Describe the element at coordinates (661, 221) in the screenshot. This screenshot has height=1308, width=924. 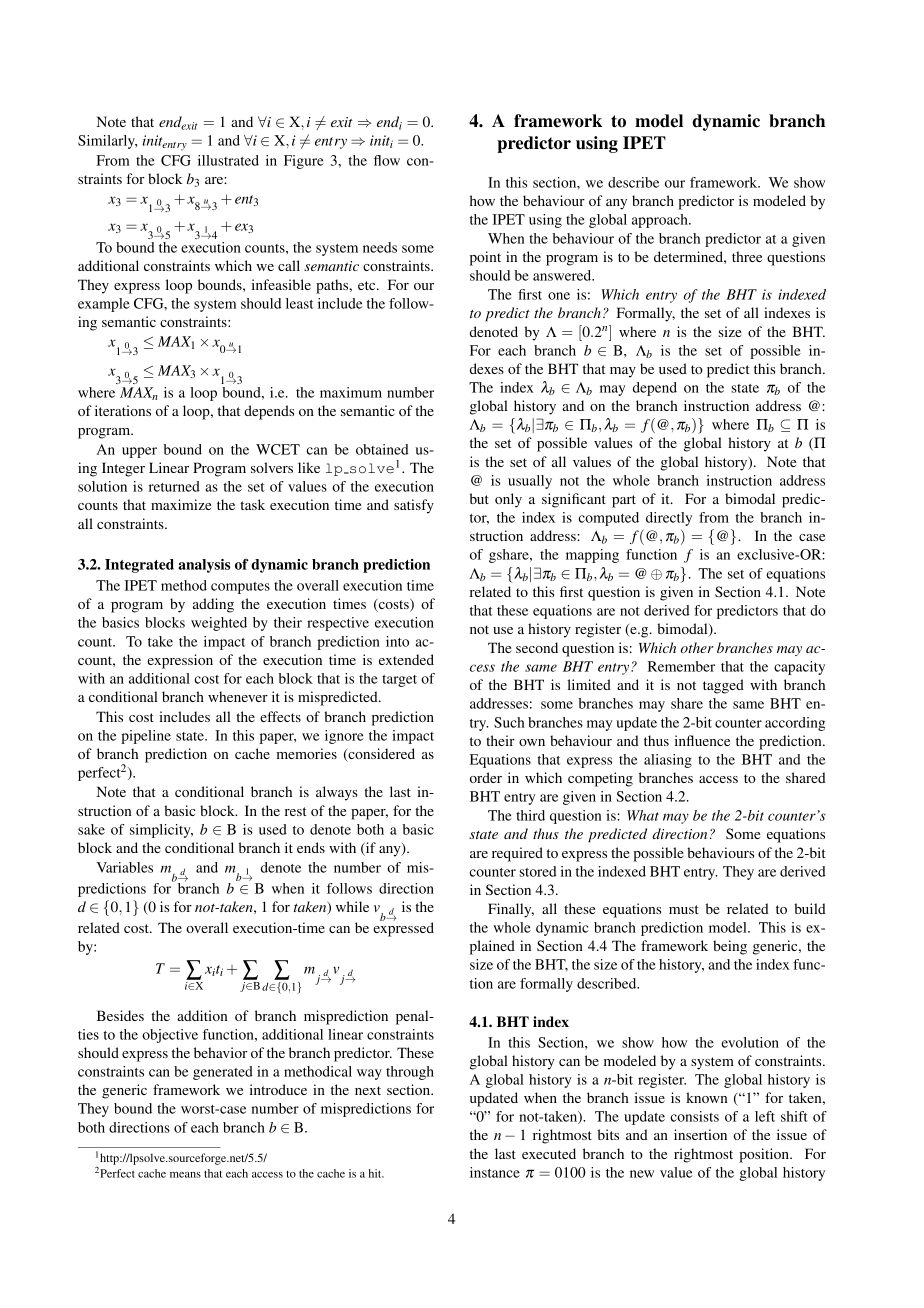
I see `approach` at that location.
